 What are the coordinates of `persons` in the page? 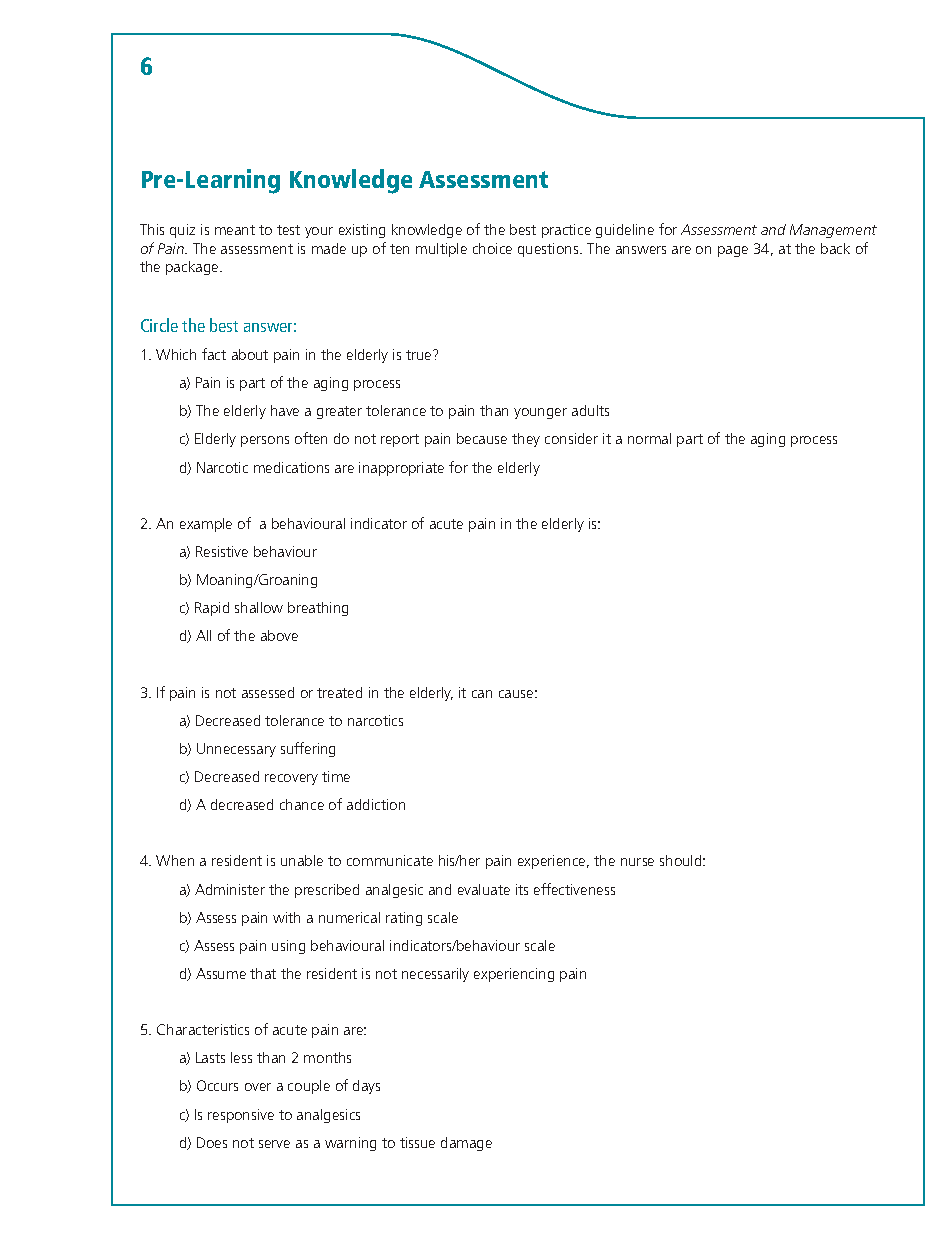 It's located at (265, 441).
